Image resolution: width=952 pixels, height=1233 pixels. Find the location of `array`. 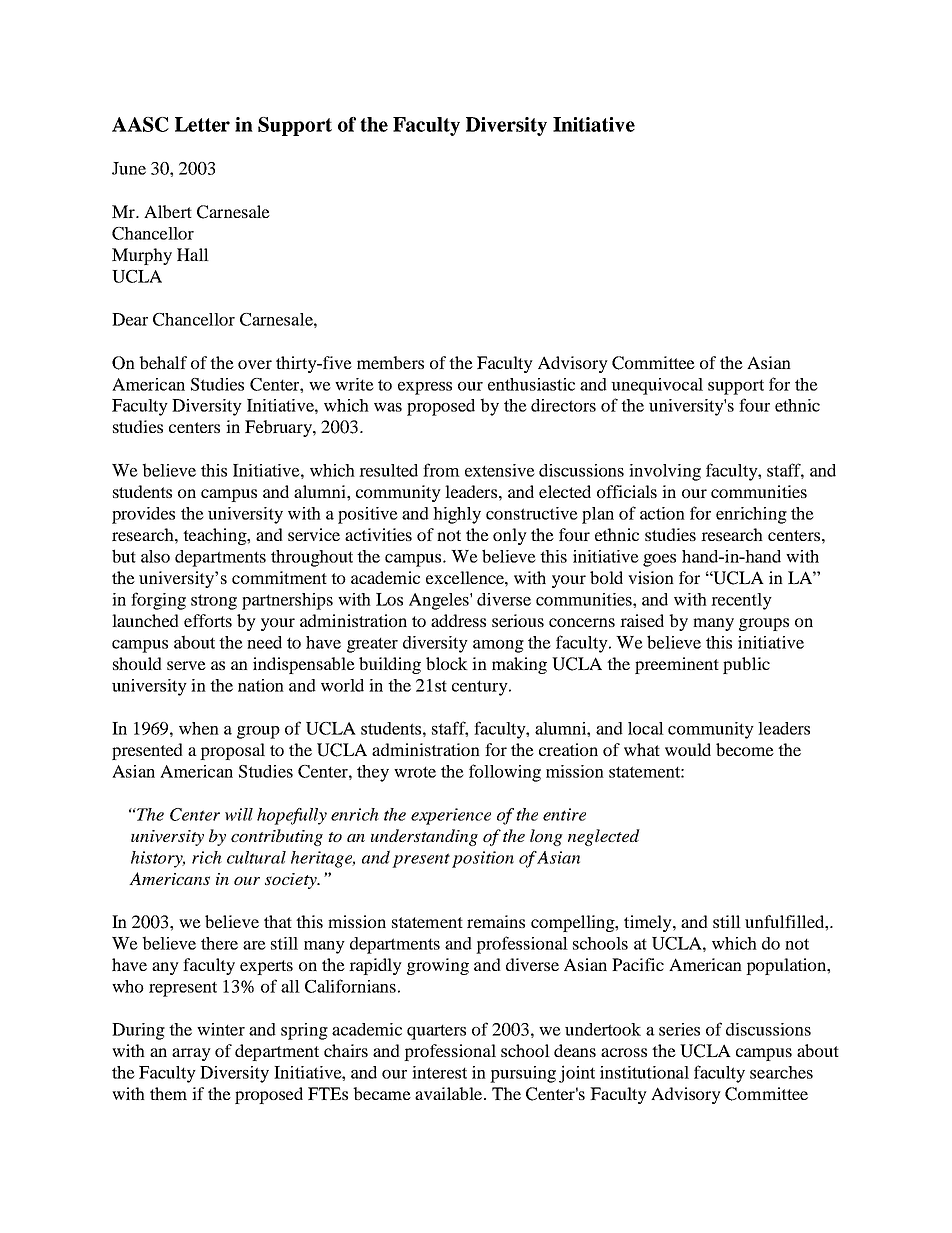

array is located at coordinates (191, 1054).
